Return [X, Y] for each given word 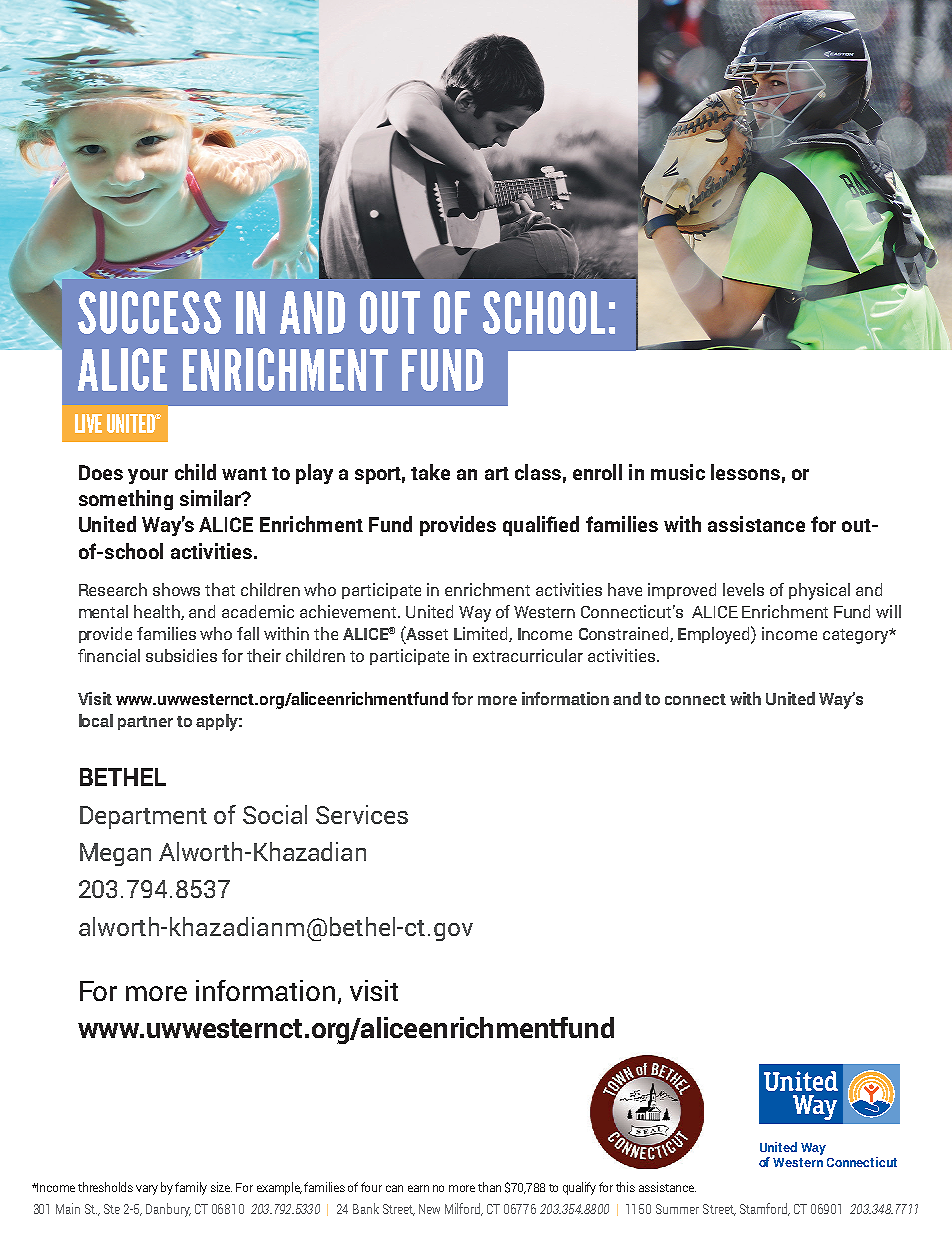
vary [147, 1190]
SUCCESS [149, 312]
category [857, 636]
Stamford [765, 1209]
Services [362, 814]
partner [145, 723]
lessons [745, 472]
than [489, 1187]
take [430, 472]
